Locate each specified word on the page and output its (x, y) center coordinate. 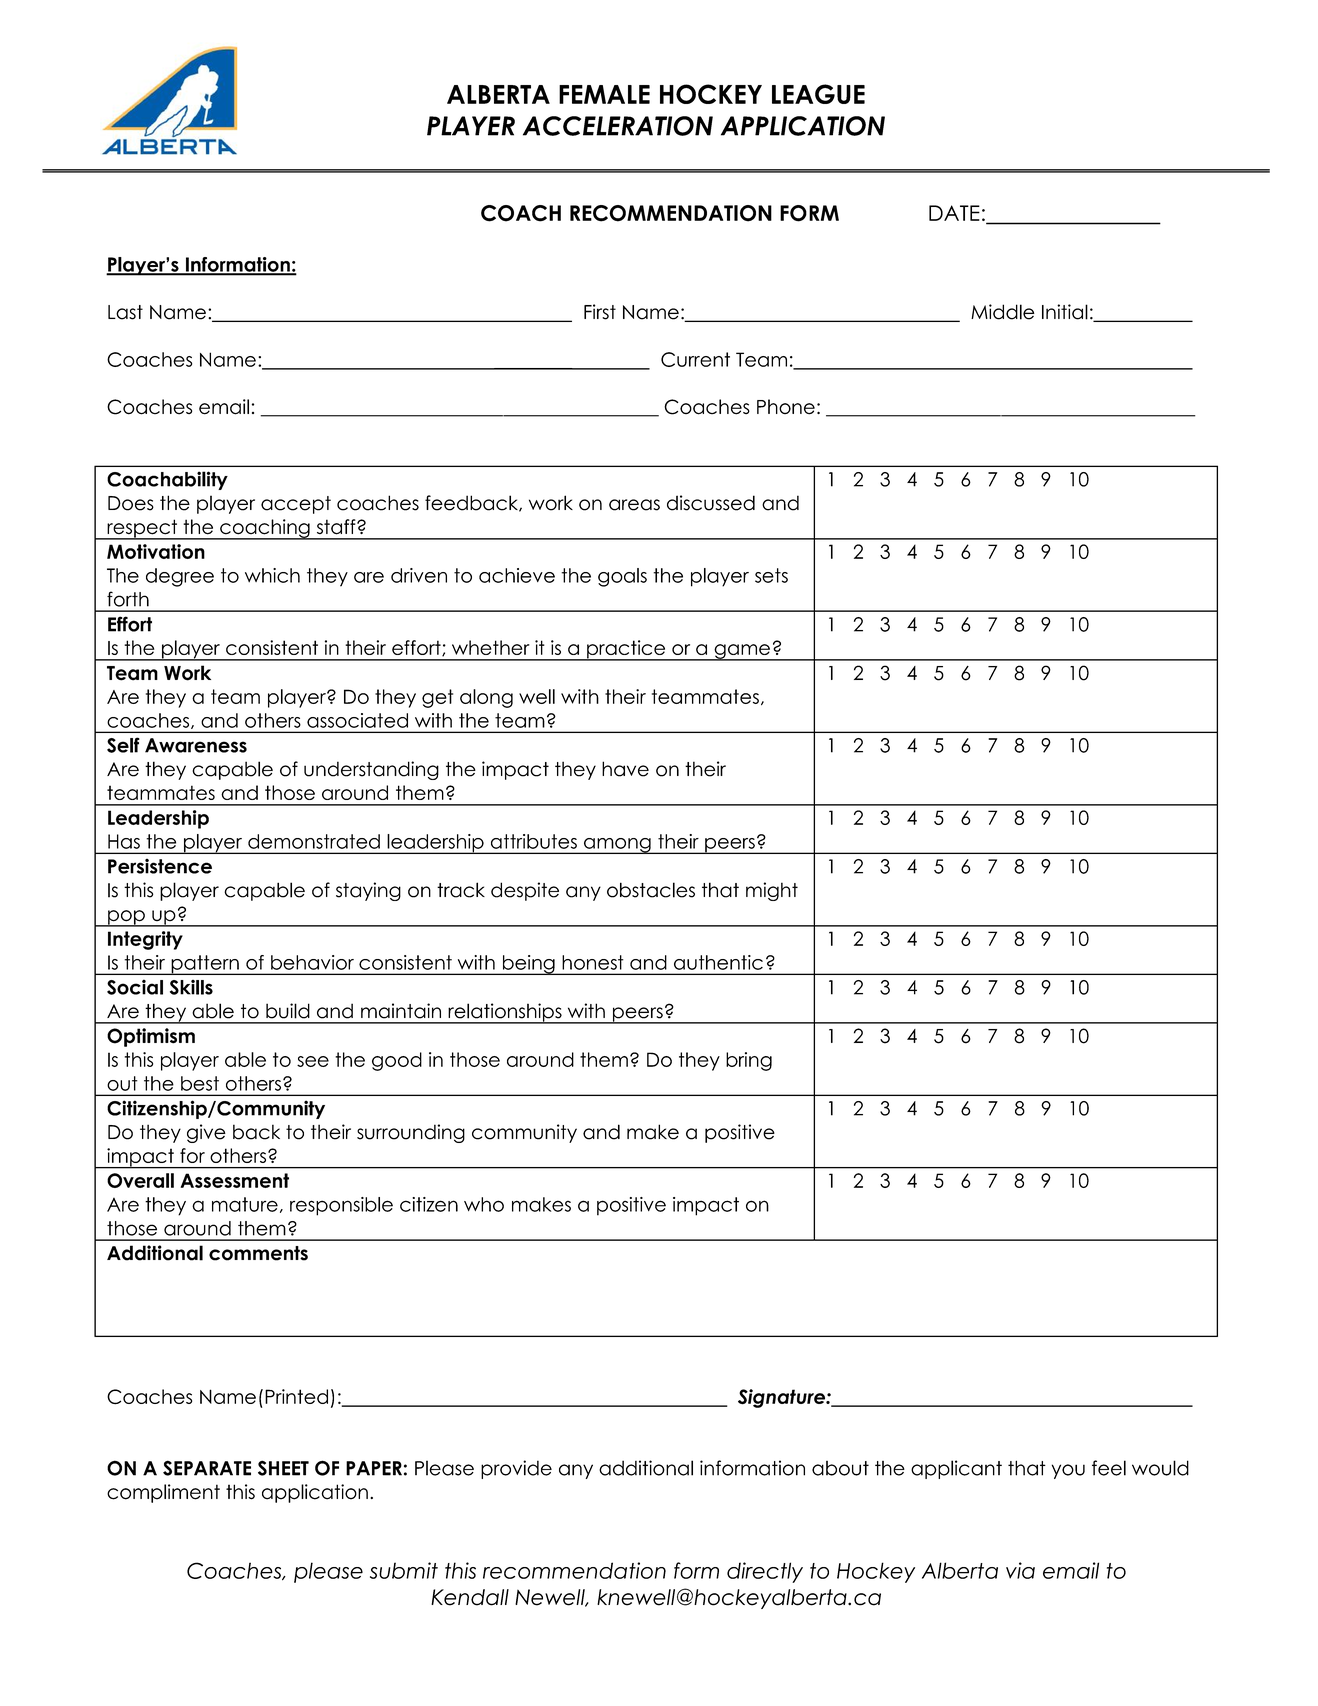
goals (622, 577)
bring (749, 1061)
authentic (718, 962)
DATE (954, 213)
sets (771, 575)
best (200, 1083)
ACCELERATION (618, 126)
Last (125, 312)
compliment (163, 1493)
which (272, 575)
